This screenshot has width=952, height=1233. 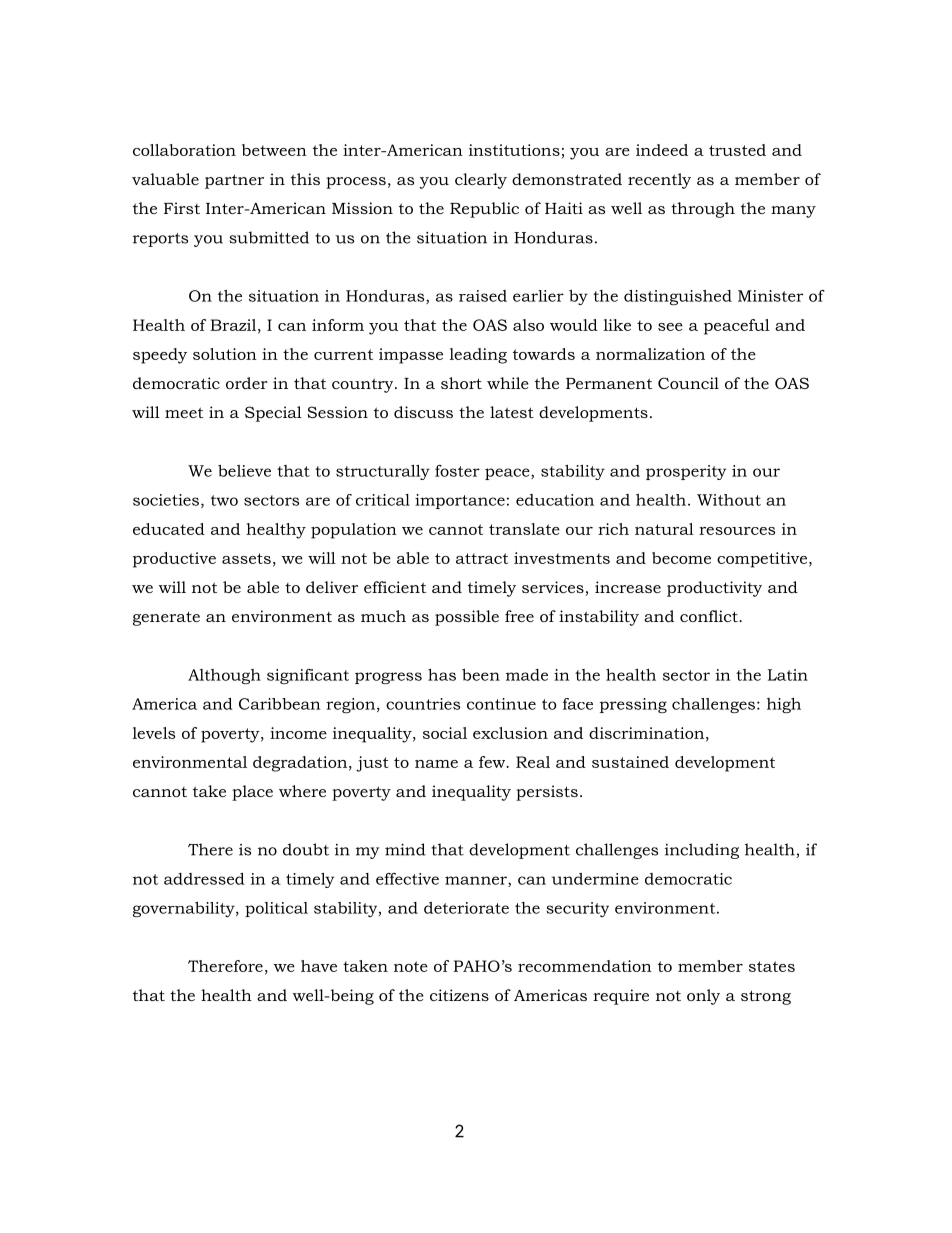 What do you see at coordinates (234, 181) in the screenshot?
I see `partner` at bounding box center [234, 181].
